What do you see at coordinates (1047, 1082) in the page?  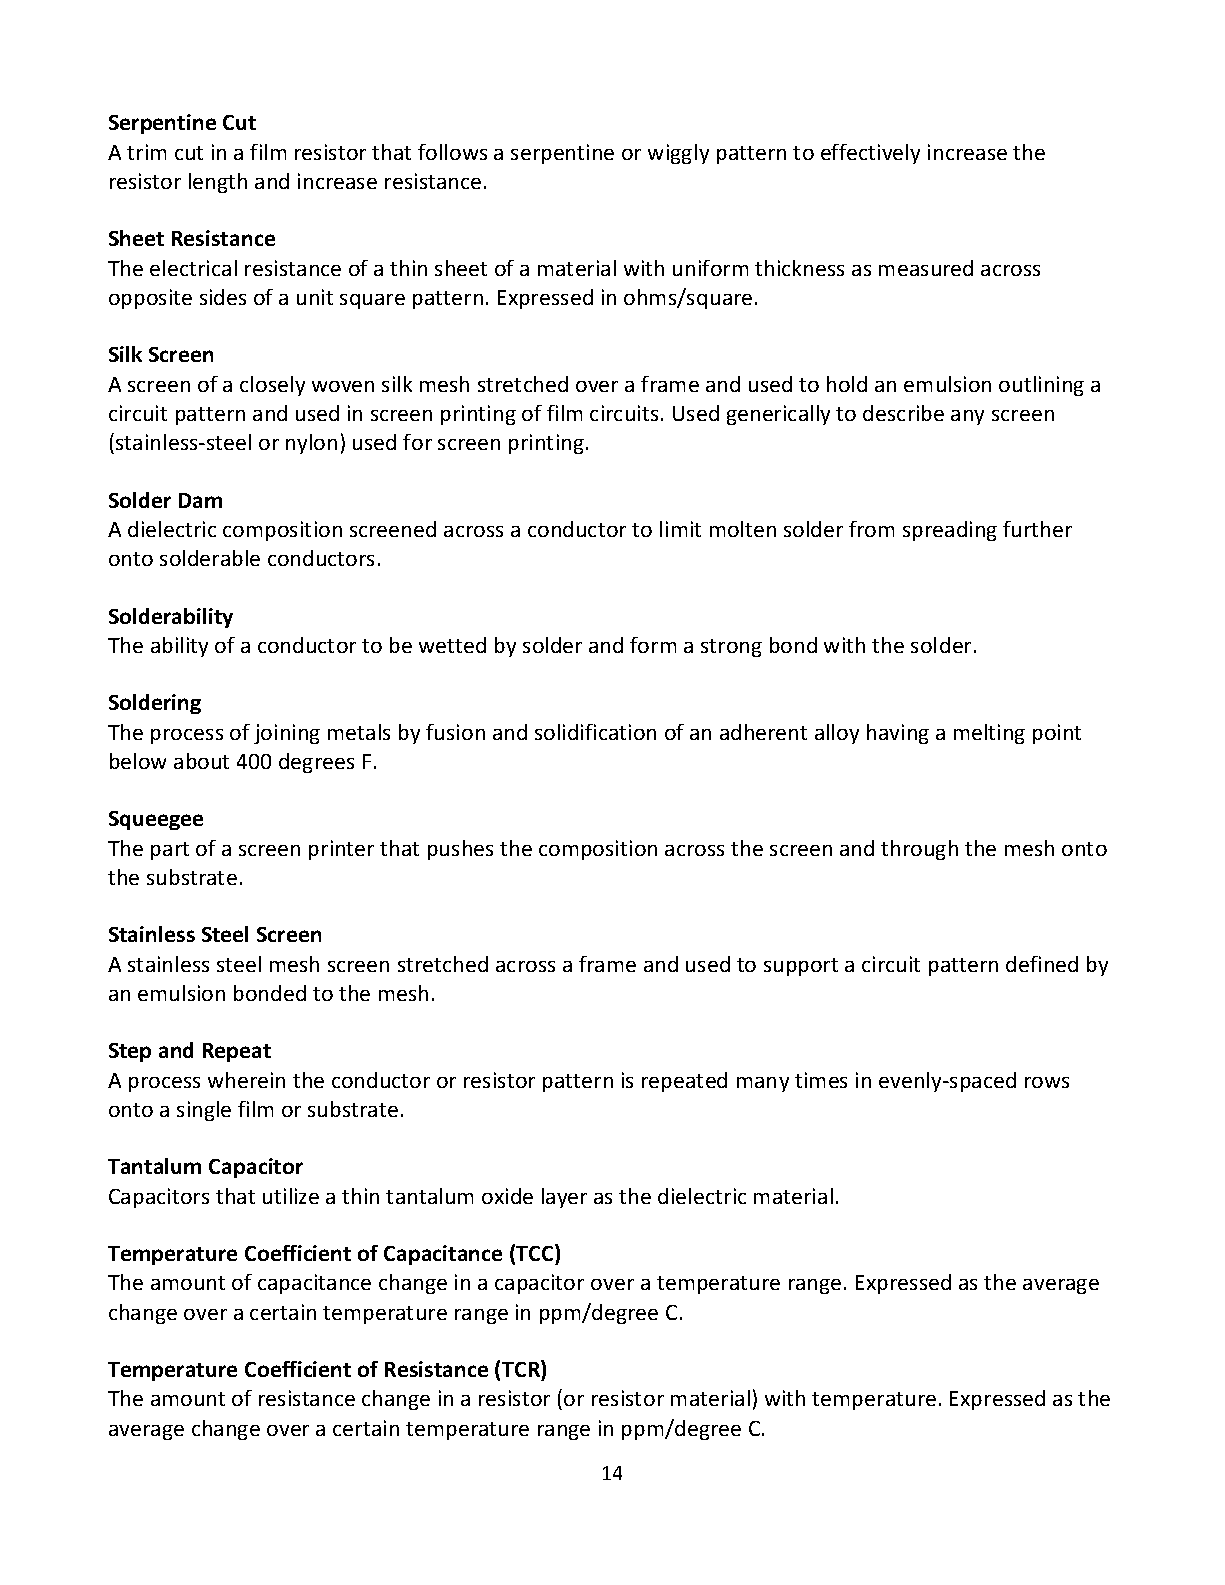 I see `rows` at bounding box center [1047, 1082].
